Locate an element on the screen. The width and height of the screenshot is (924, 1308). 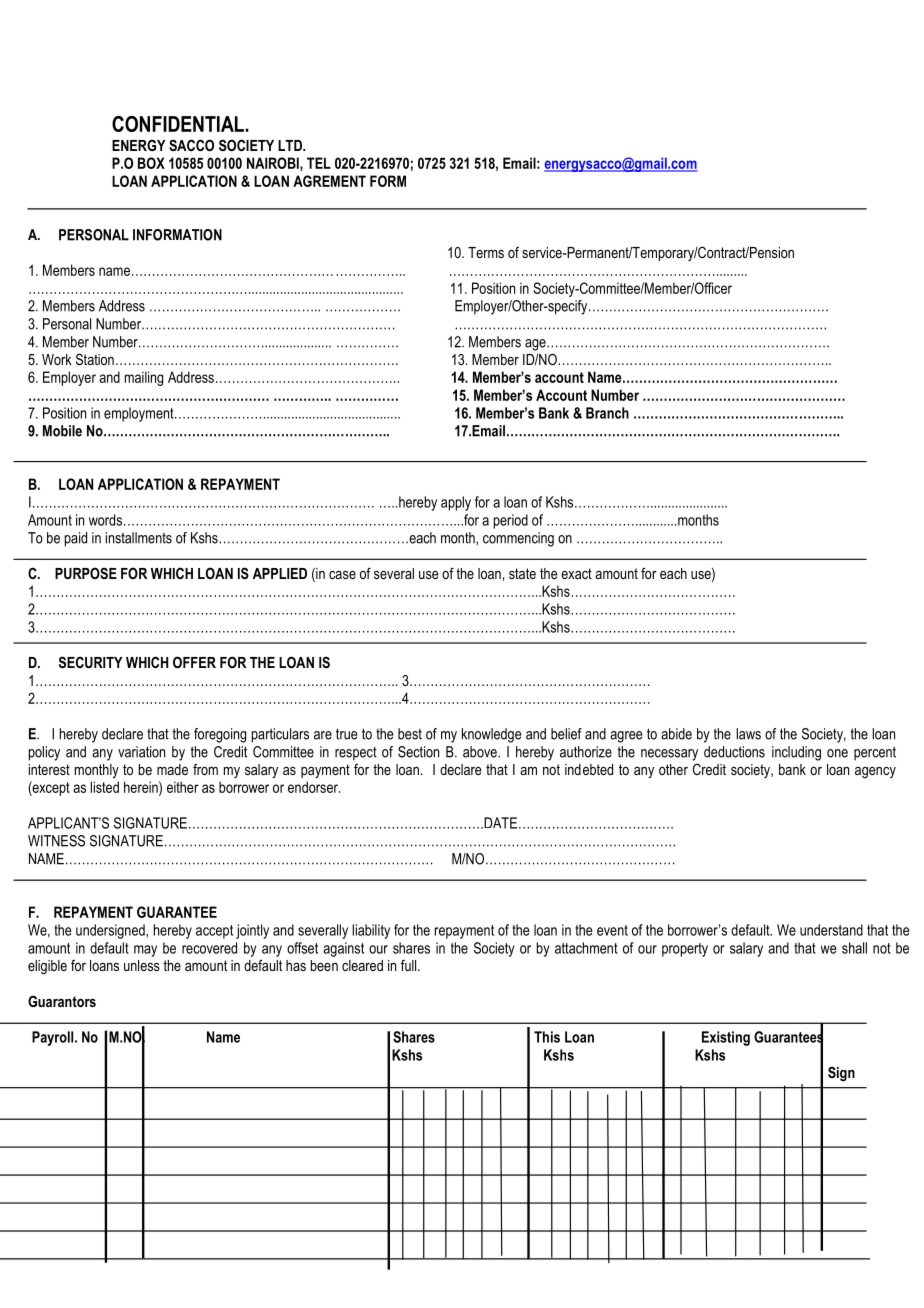
Branch is located at coordinates (607, 413).
